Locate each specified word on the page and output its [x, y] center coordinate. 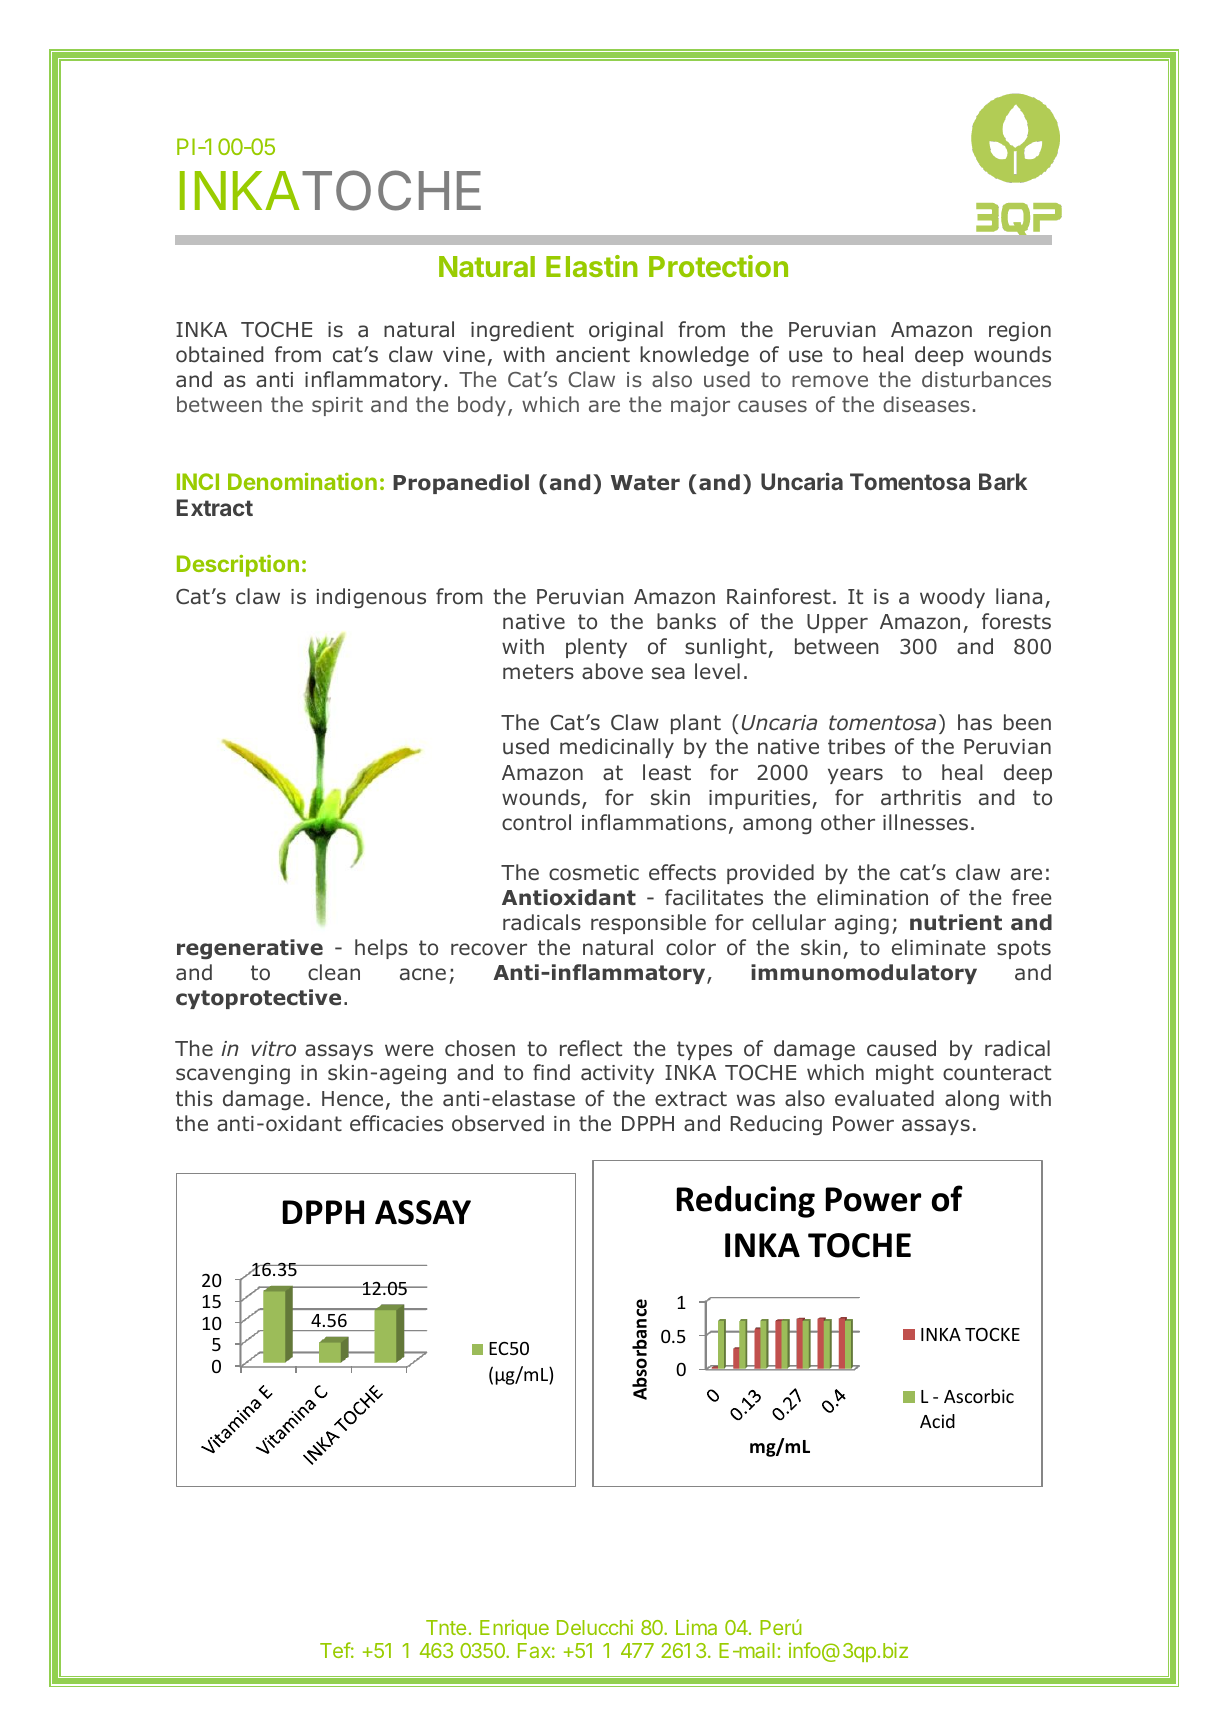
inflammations [654, 822]
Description [238, 566]
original [626, 331]
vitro [273, 1049]
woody [952, 598]
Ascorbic [979, 1396]
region [1020, 331]
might [905, 1074]
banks [686, 621]
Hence [352, 1098]
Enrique [514, 1629]
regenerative [250, 949]
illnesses [925, 822]
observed [498, 1123]
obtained [219, 354]
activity [617, 1074]
